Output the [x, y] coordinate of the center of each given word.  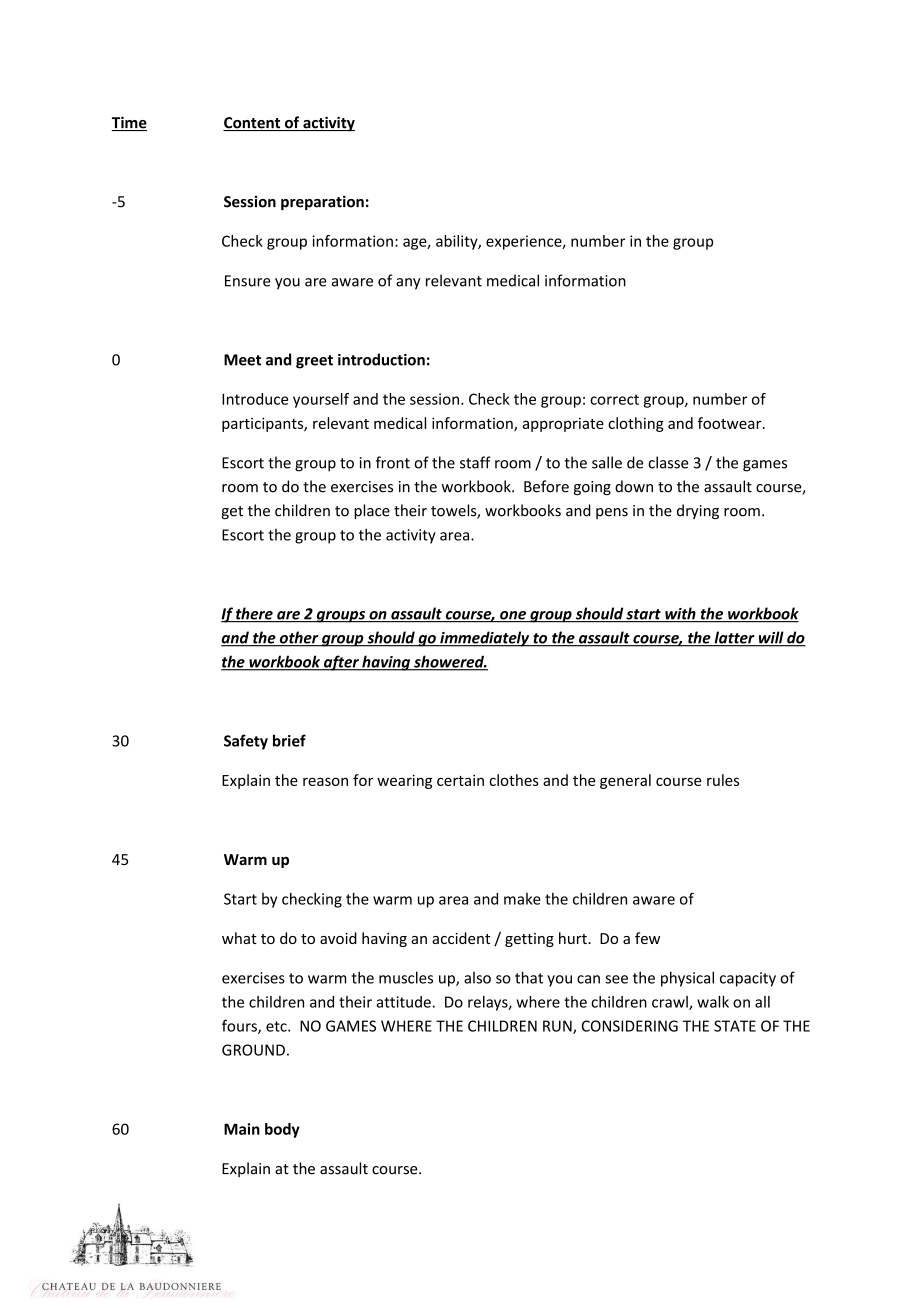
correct [614, 399]
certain [460, 780]
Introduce [255, 399]
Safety [246, 742]
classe [668, 462]
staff [475, 462]
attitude [404, 1002]
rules [723, 780]
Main [242, 1129]
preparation [322, 202]
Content [252, 124]
